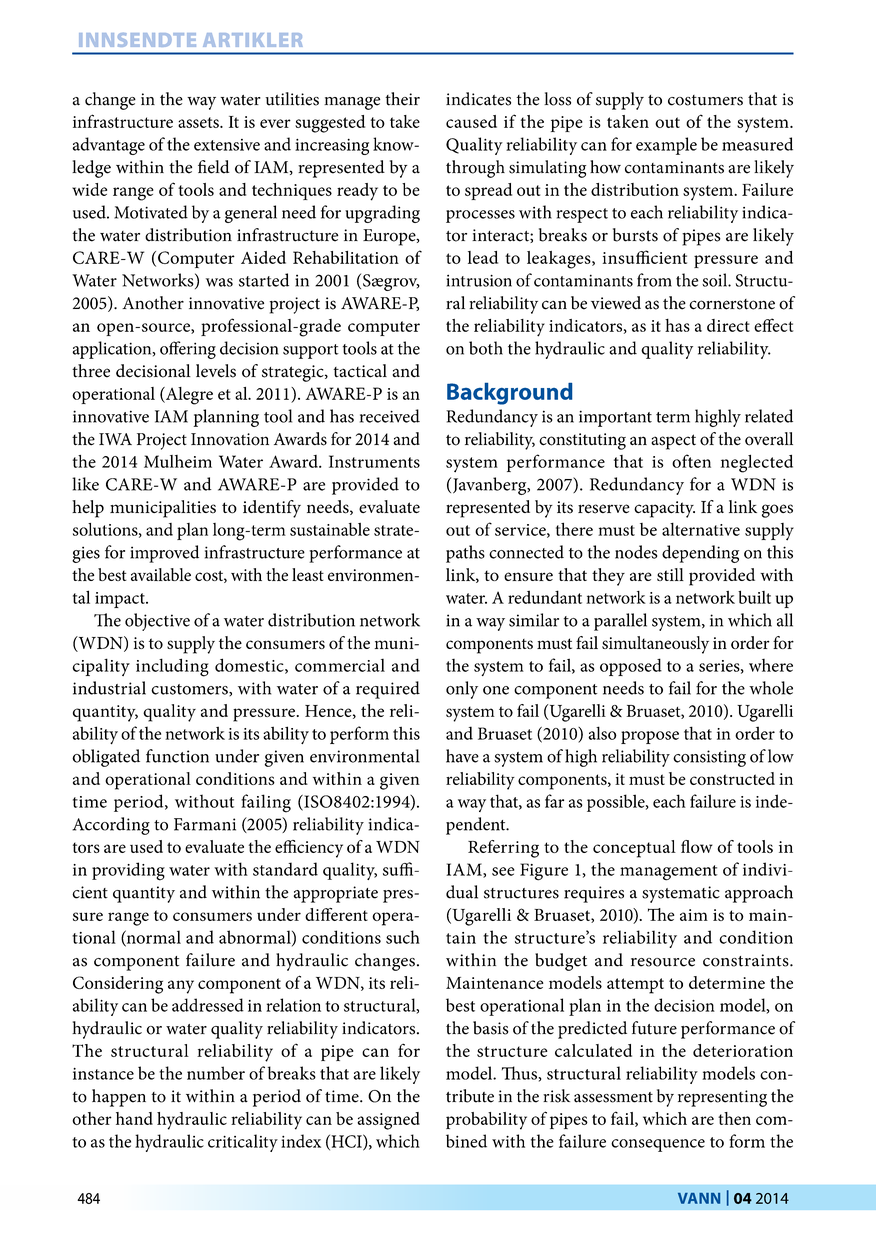 The height and width of the screenshot is (1236, 876). Describe the element at coordinates (655, 645) in the screenshot. I see `simultaneously` at that location.
